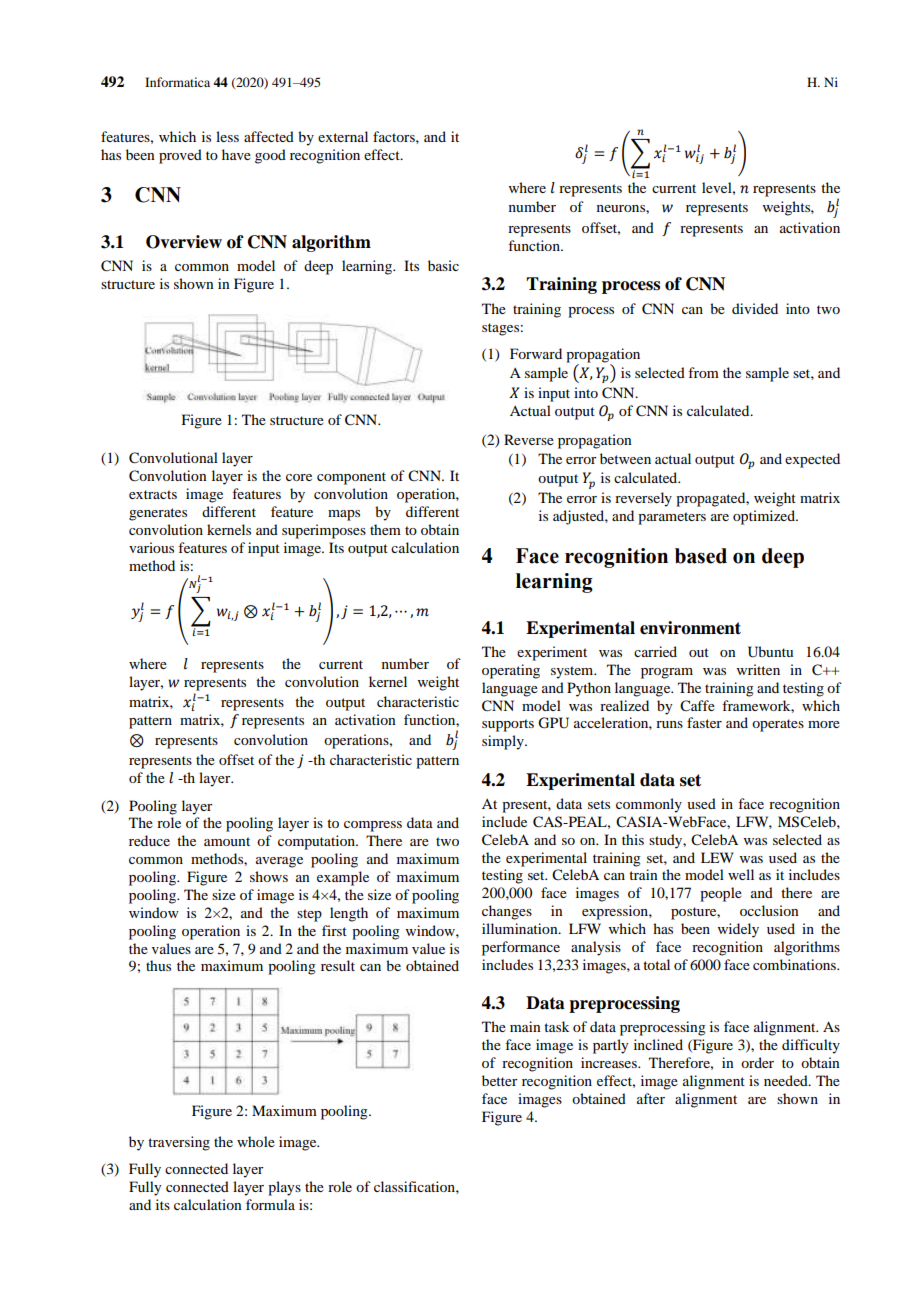 This image has width=924, height=1308. What do you see at coordinates (385, 529) in the image?
I see `them` at bounding box center [385, 529].
